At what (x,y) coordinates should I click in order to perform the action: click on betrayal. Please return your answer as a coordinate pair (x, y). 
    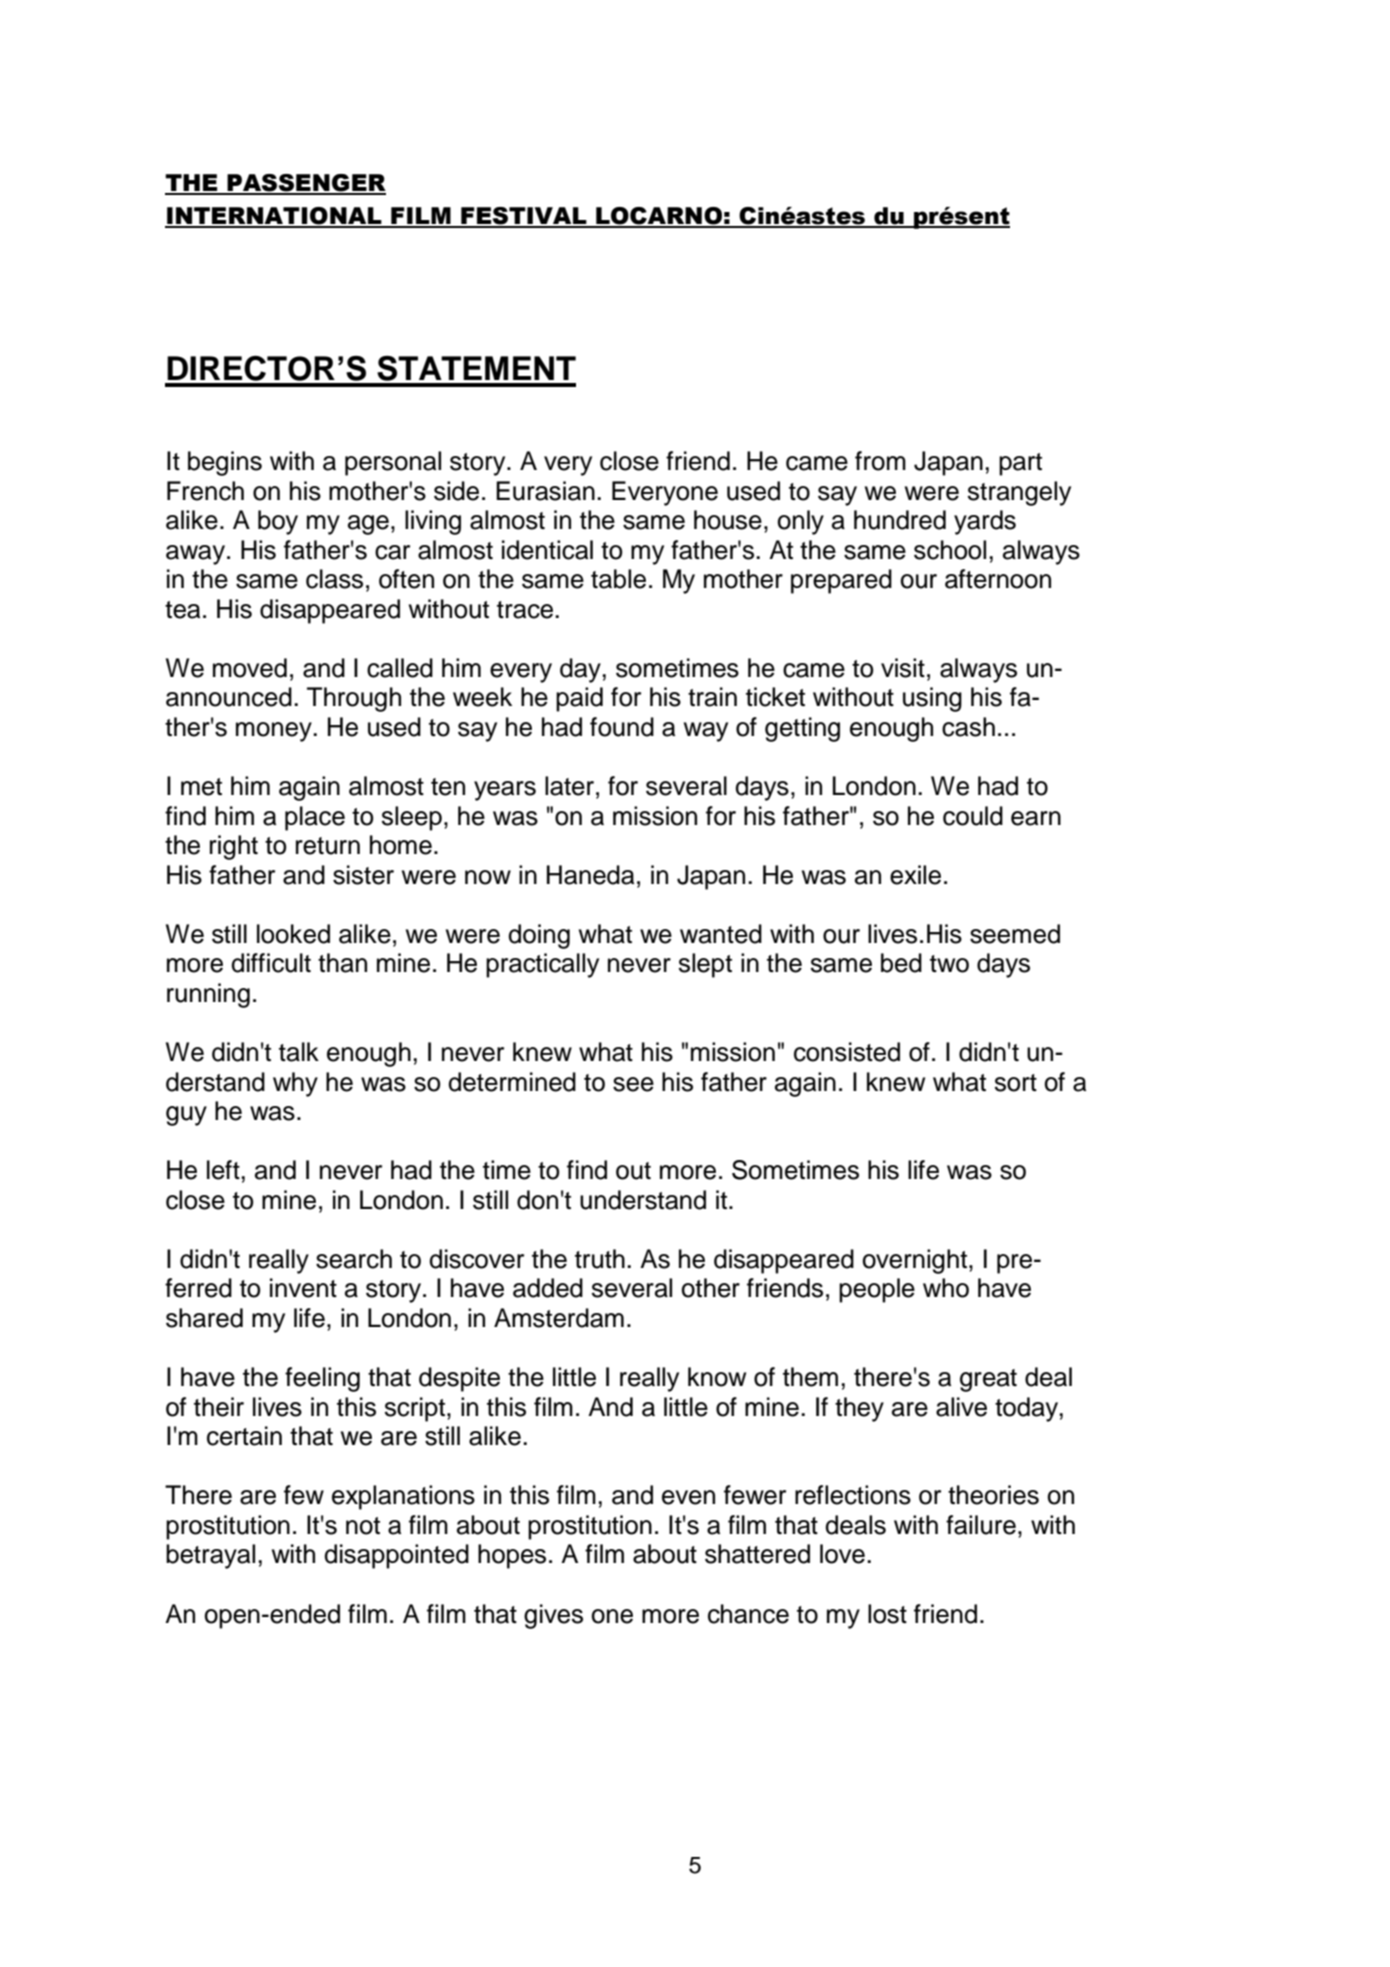
    Looking at the image, I should click on (210, 1556).
